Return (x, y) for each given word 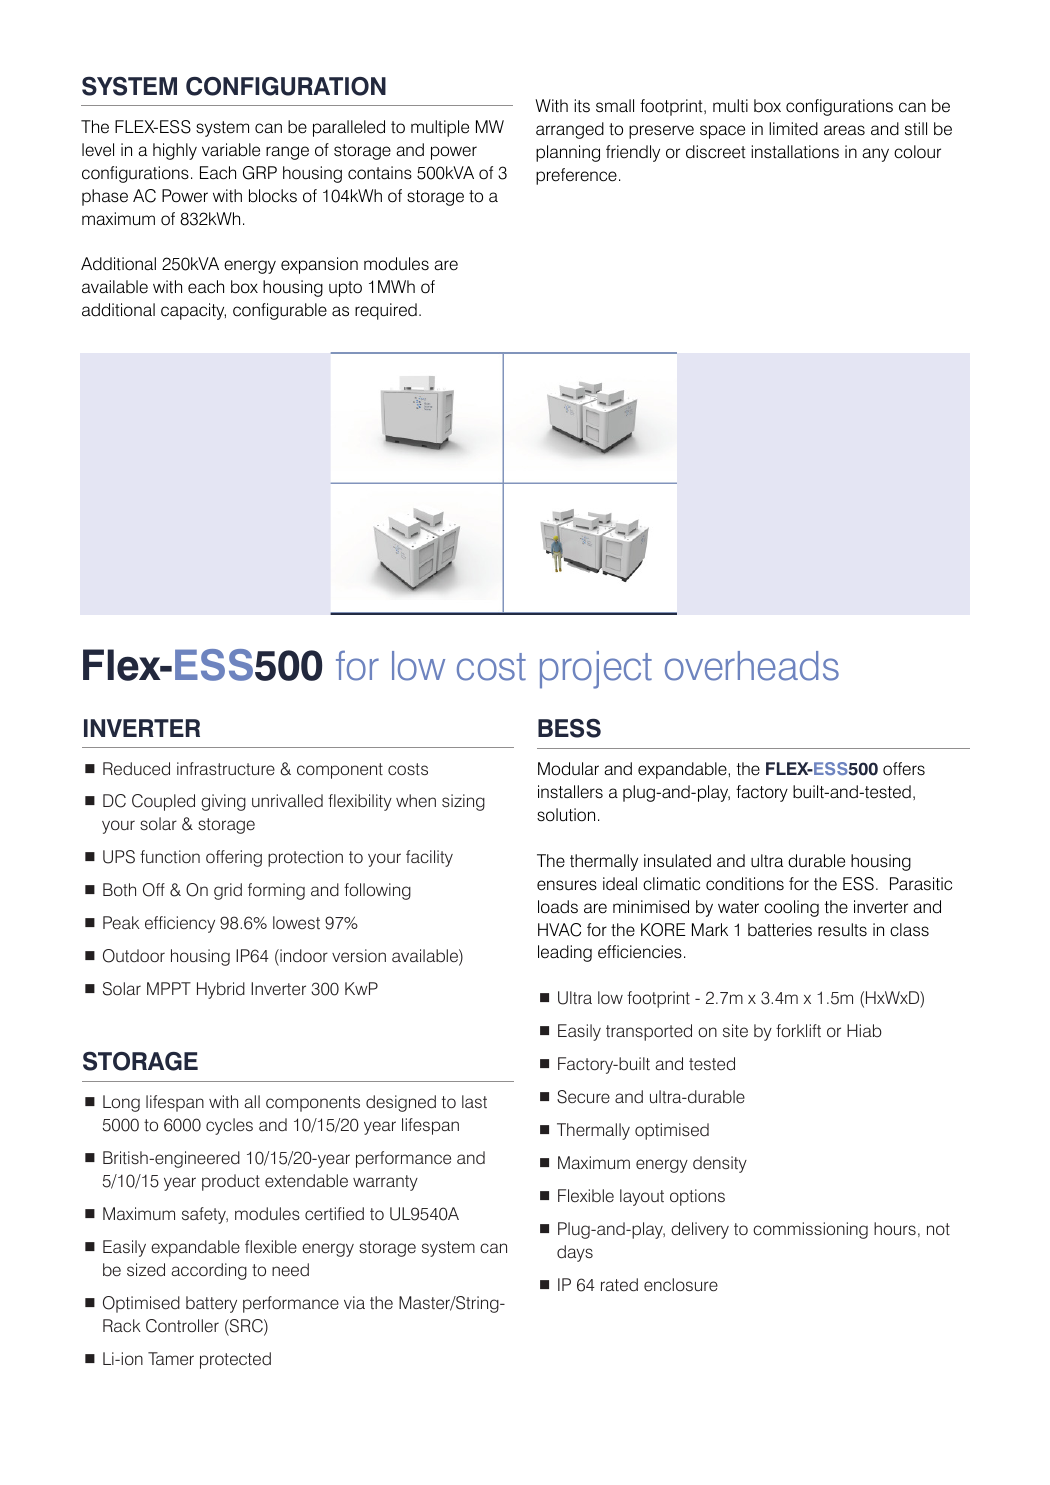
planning (568, 153)
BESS (569, 728)
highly (175, 151)
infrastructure (226, 769)
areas (844, 130)
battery (211, 1304)
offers (904, 769)
